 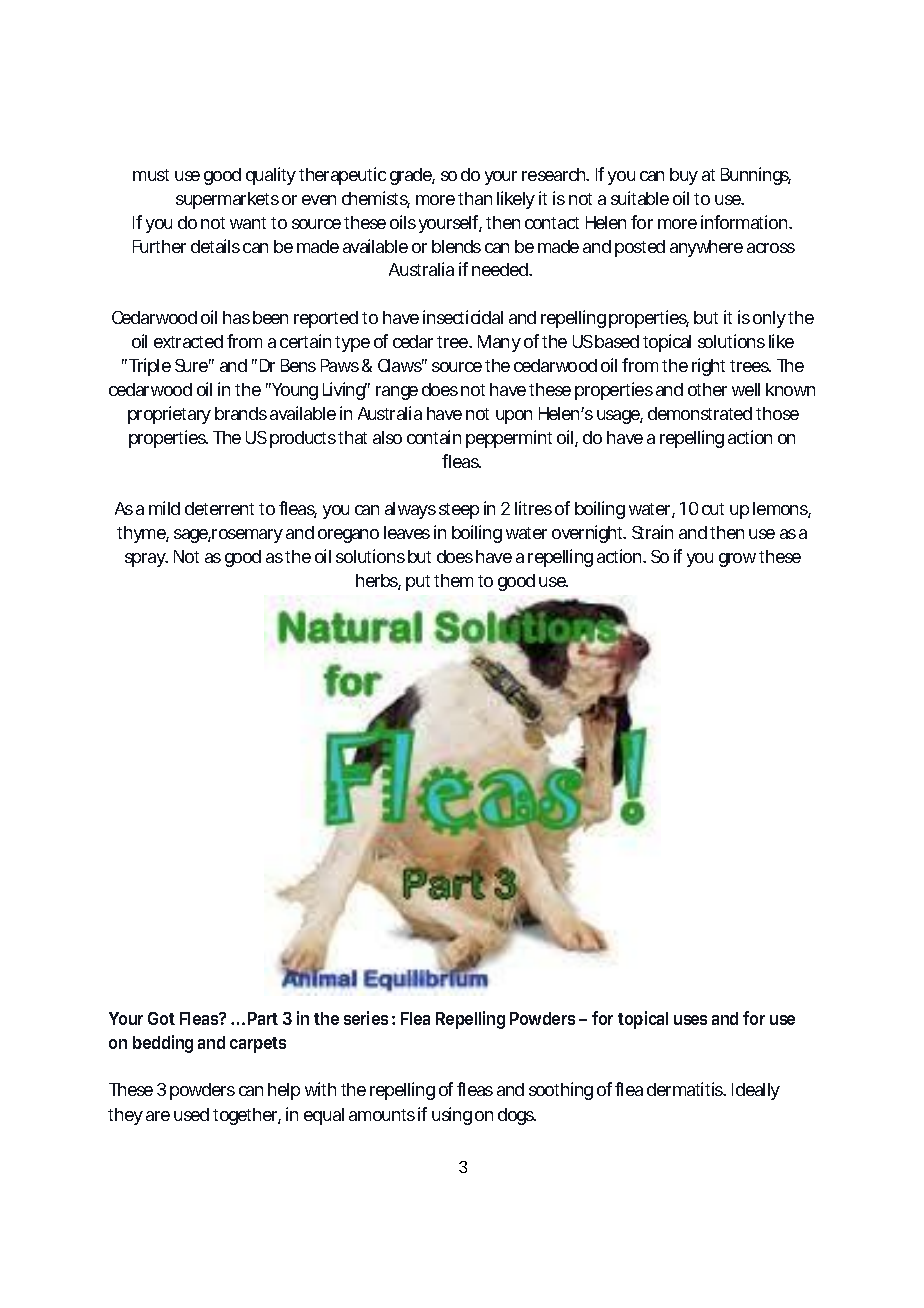 I want to click on used, so click(x=191, y=1114).
